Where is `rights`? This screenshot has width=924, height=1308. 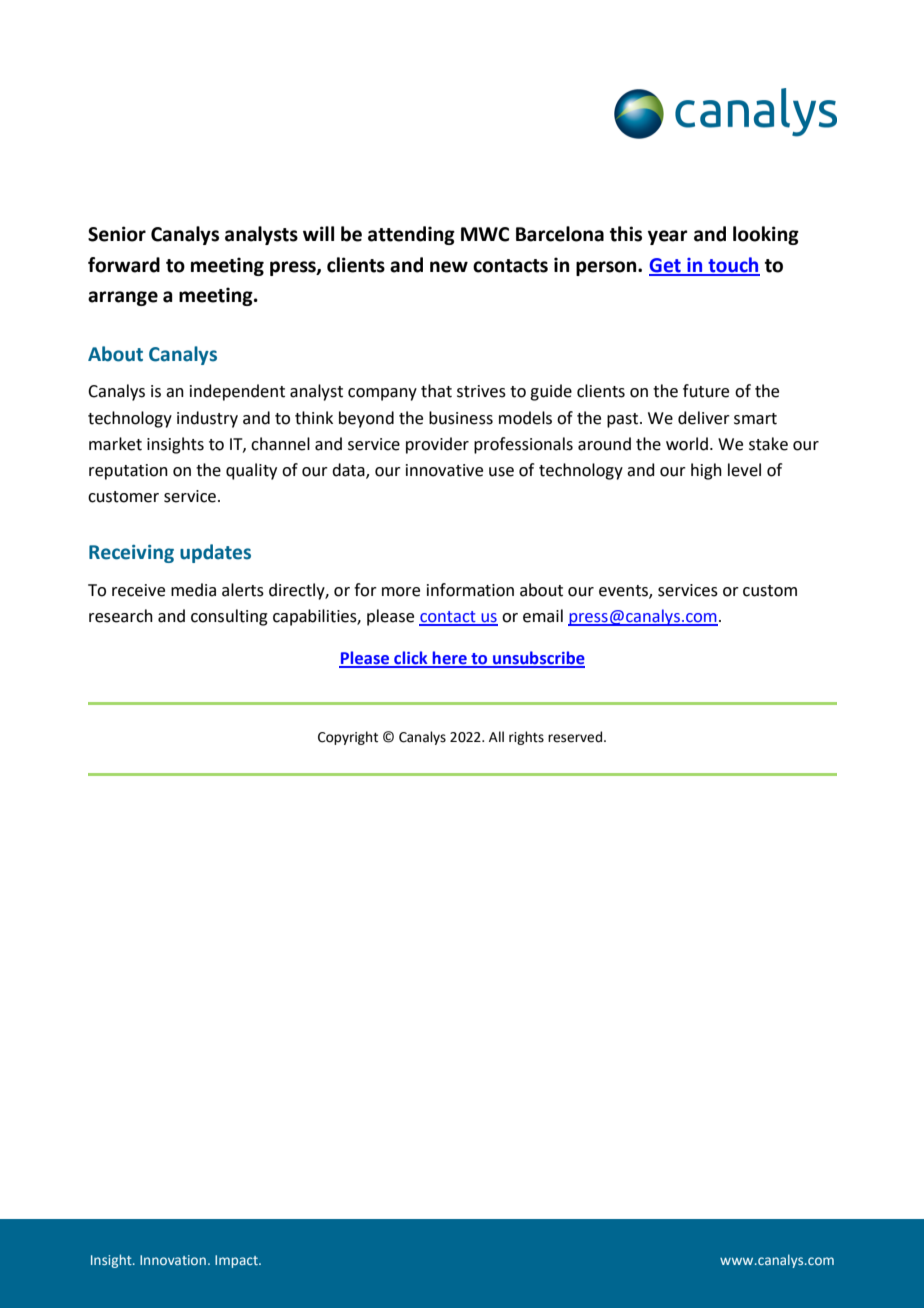 rights is located at coordinates (526, 738).
